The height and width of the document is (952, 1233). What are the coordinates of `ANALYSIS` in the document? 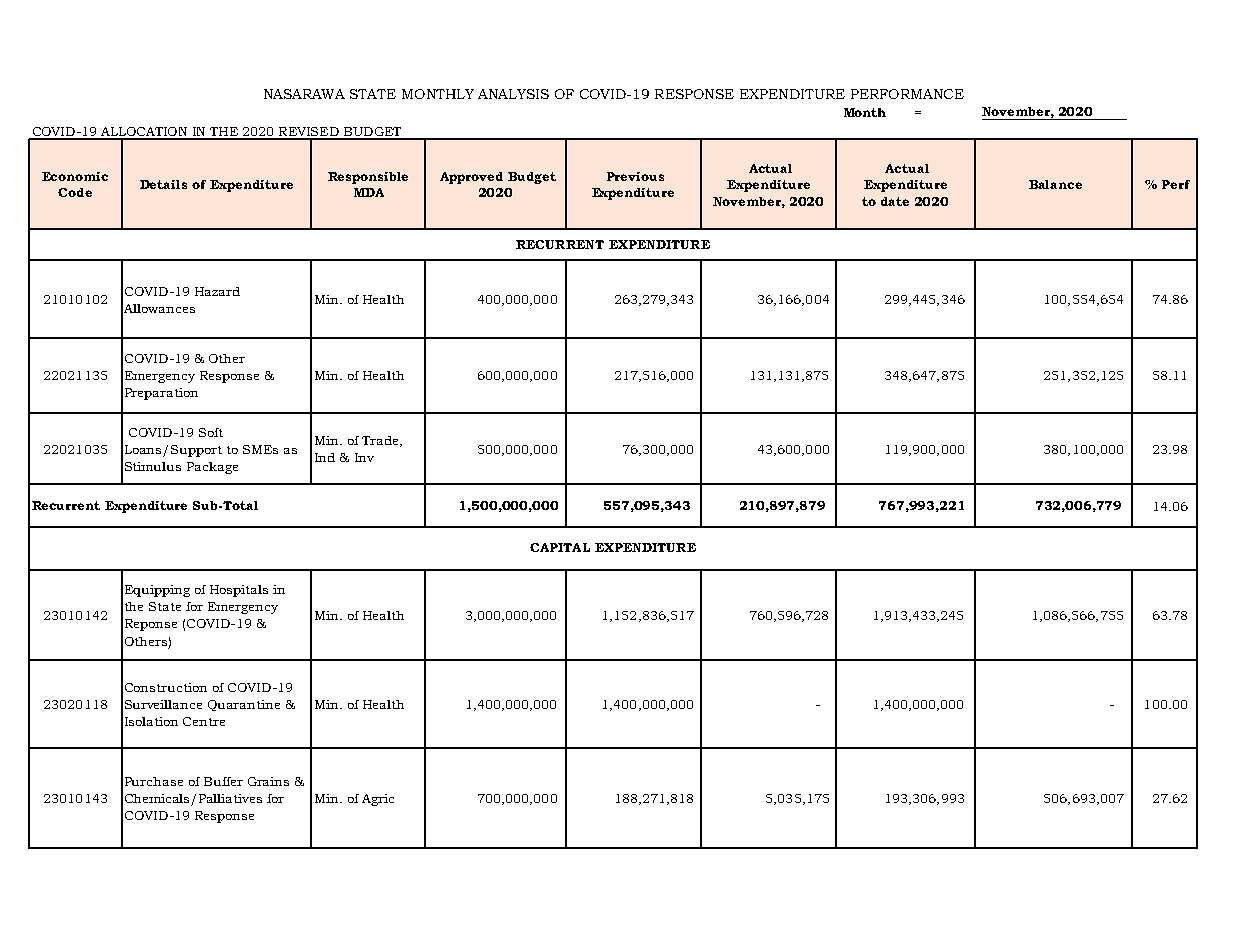 It's located at (513, 94).
